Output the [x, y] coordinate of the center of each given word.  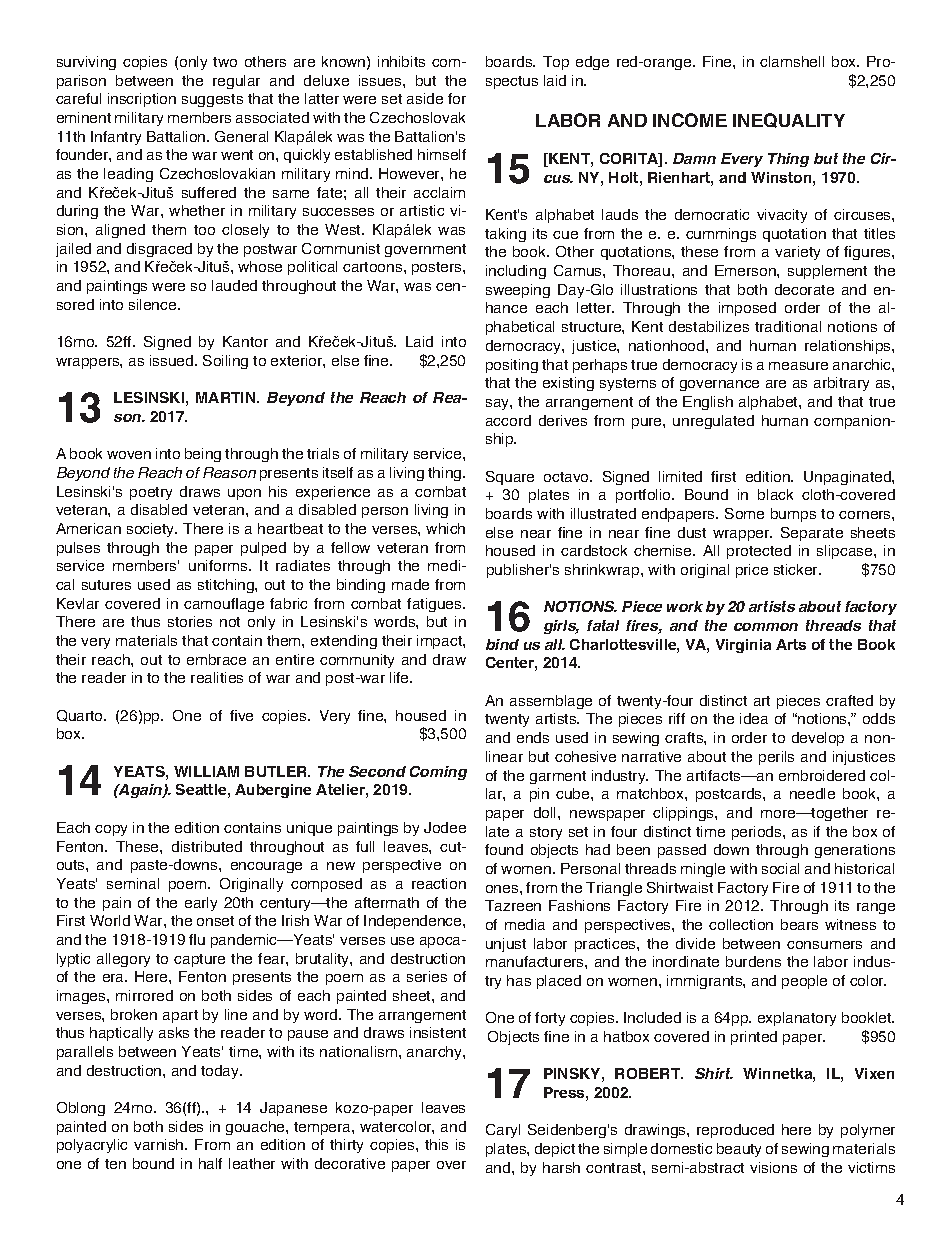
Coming [438, 773]
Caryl [503, 1131]
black [775, 494]
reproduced [735, 1131]
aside [425, 98]
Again [141, 791]
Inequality [789, 120]
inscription [142, 100]
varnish [160, 1144]
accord [508, 420]
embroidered [822, 775]
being [203, 455]
